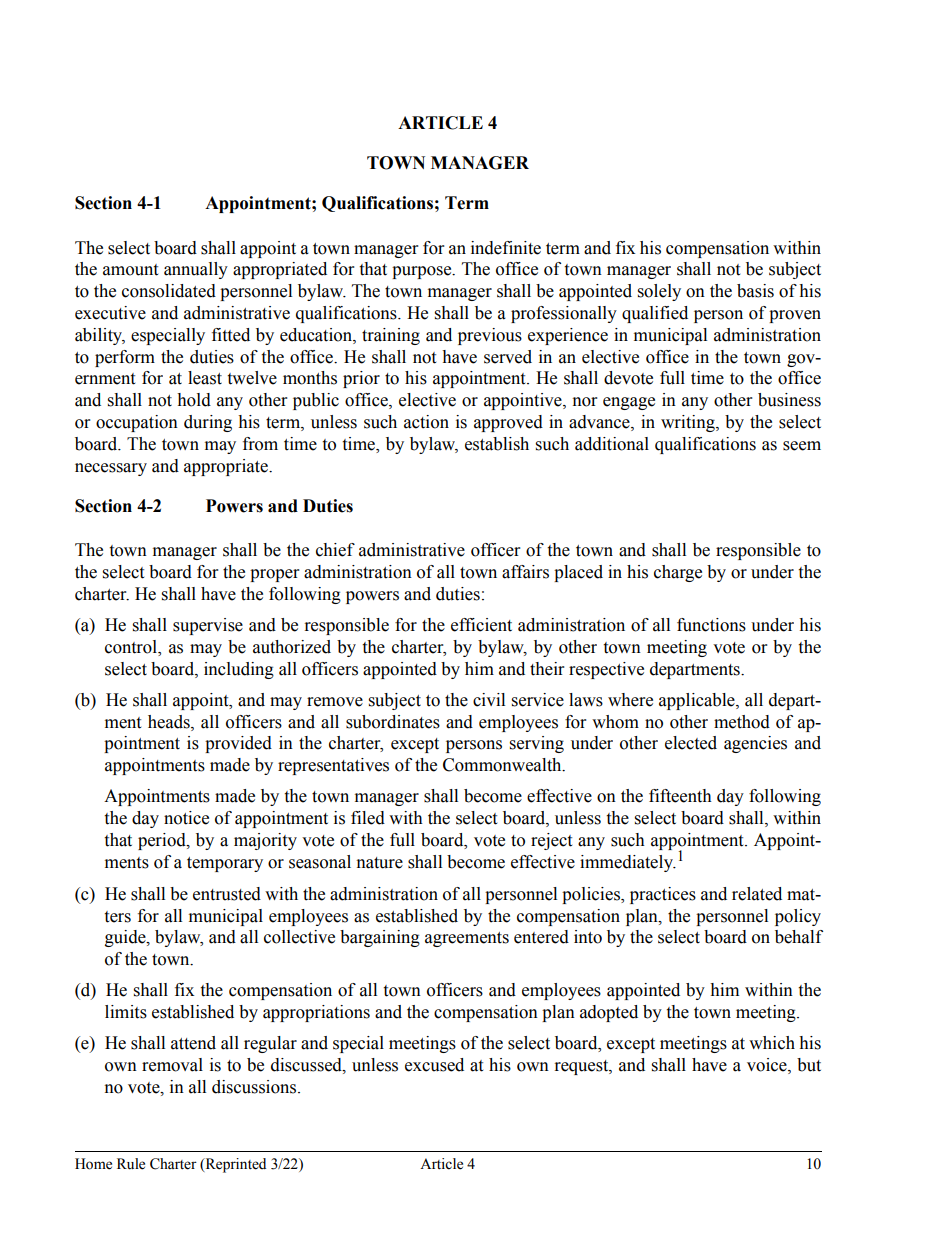 The height and width of the screenshot is (1233, 952). What do you see at coordinates (131, 1164) in the screenshot?
I see `Rule` at bounding box center [131, 1164].
